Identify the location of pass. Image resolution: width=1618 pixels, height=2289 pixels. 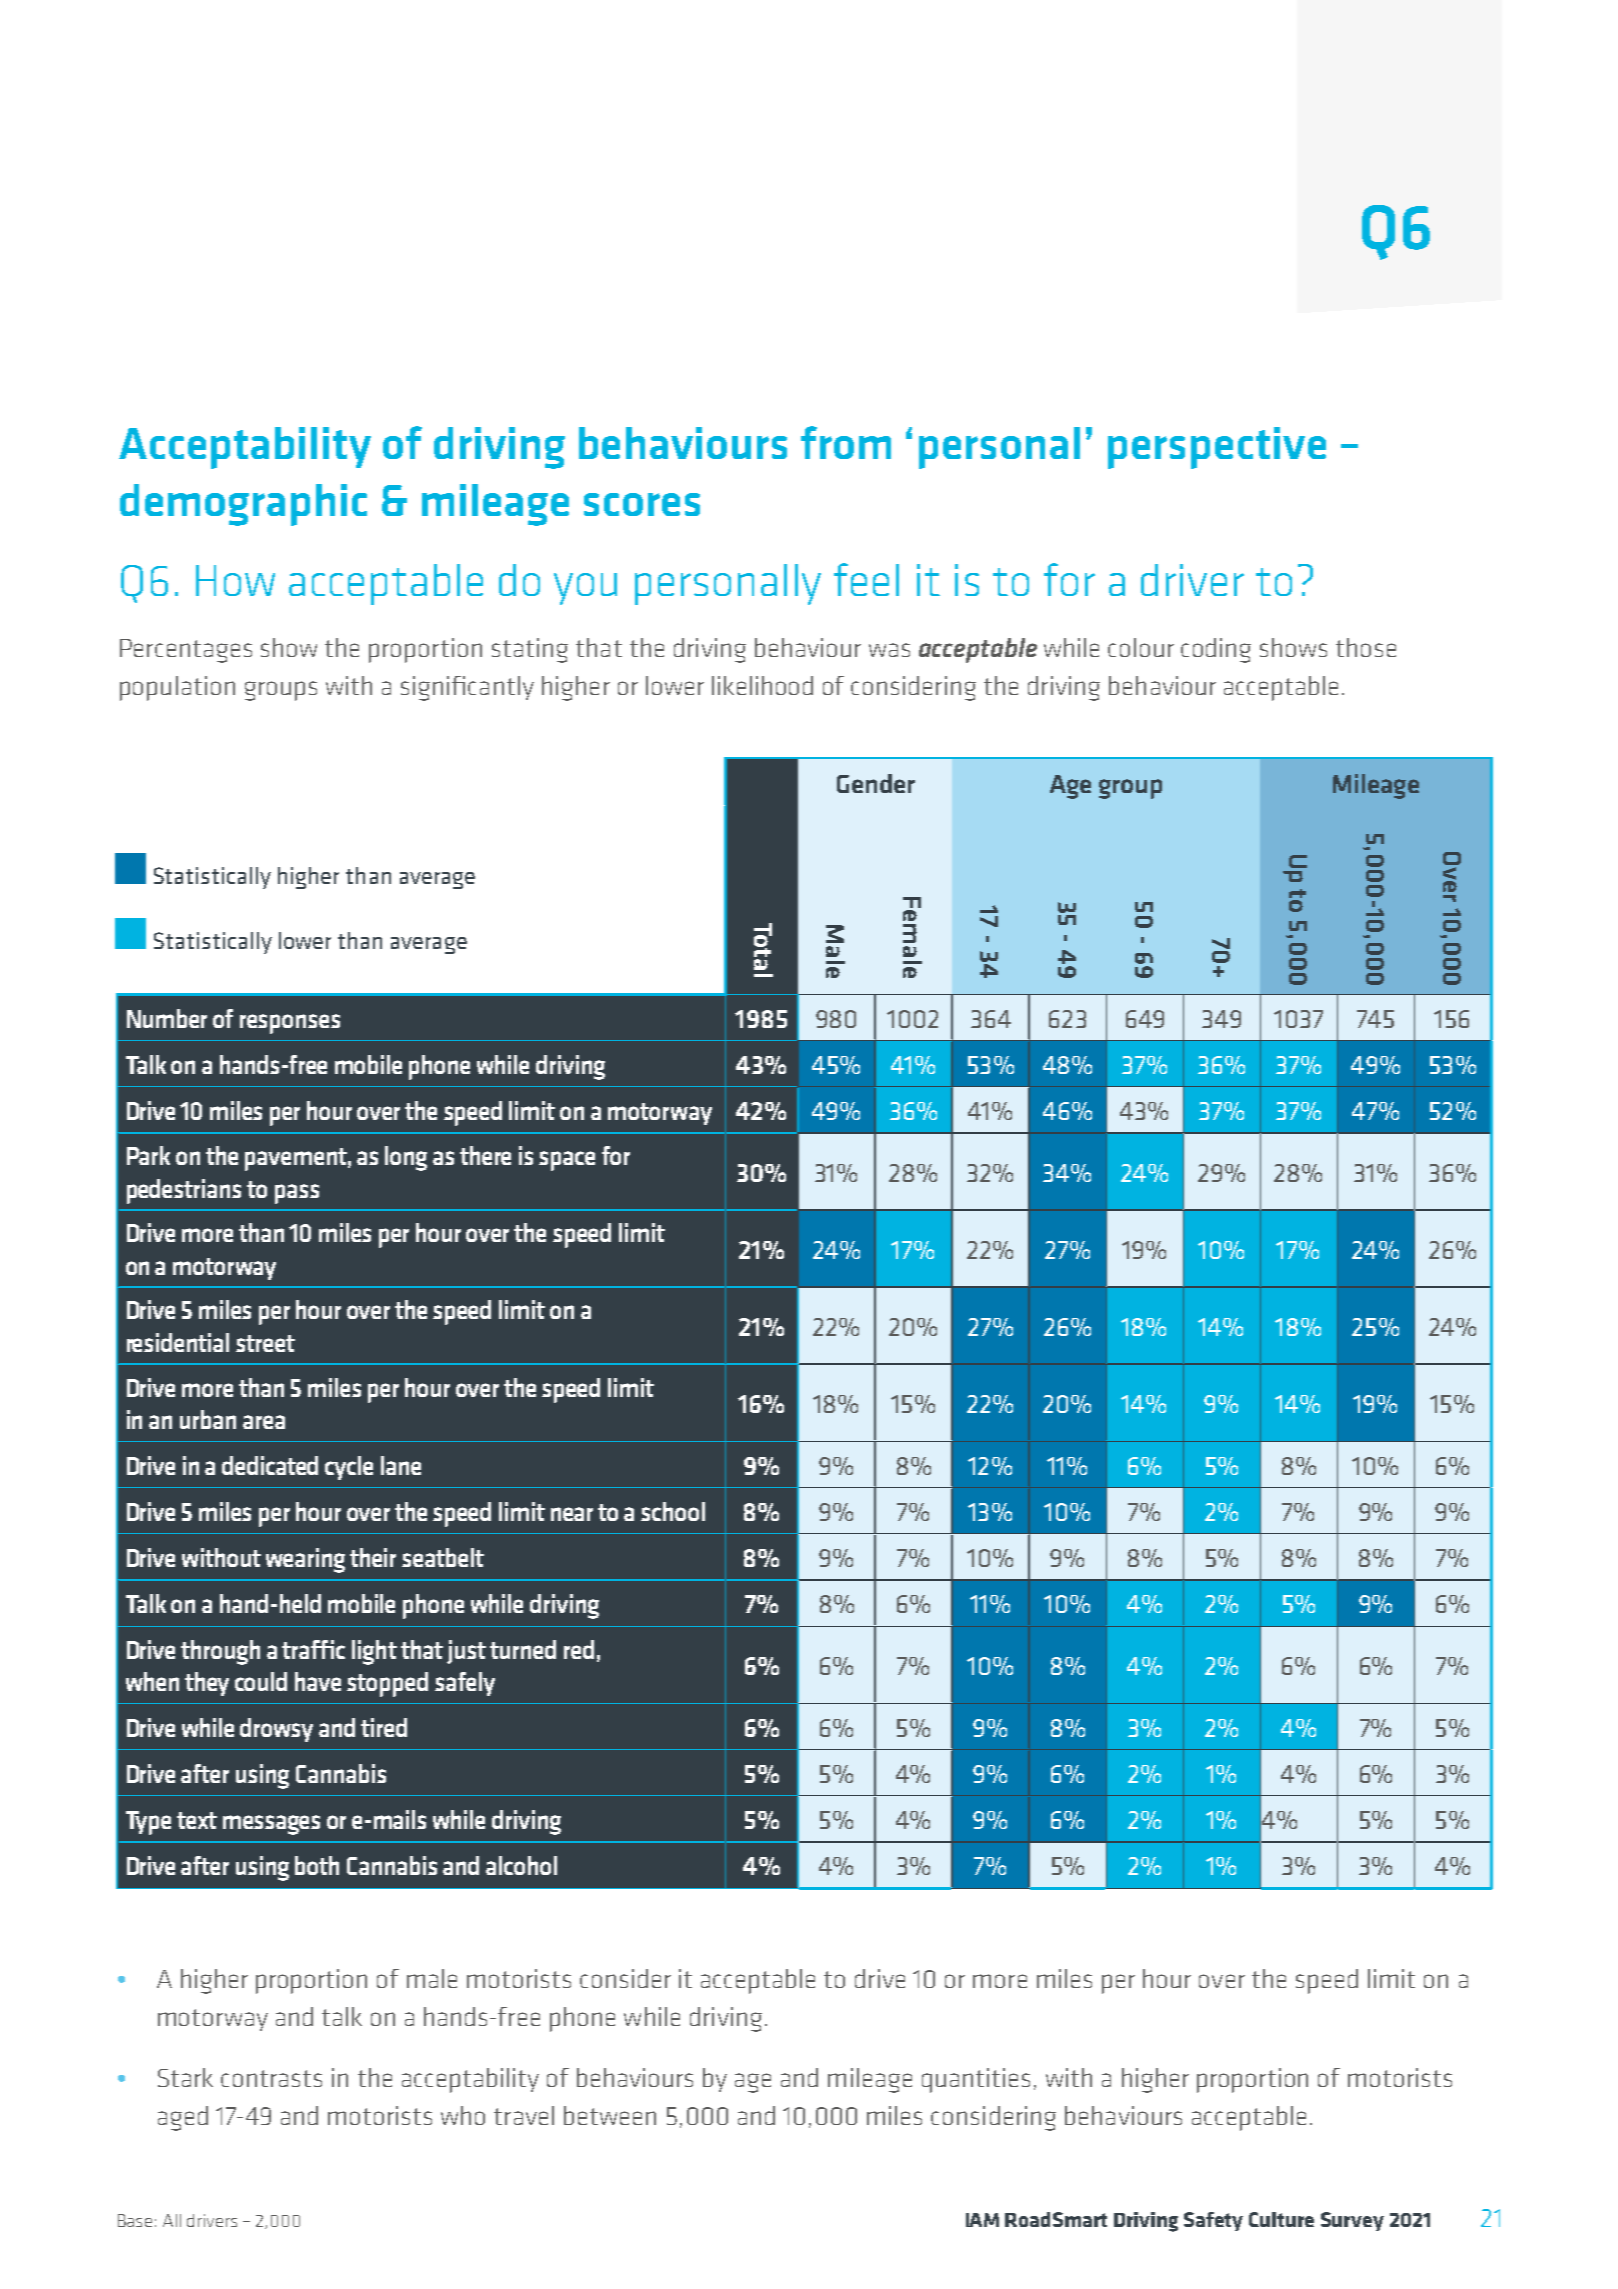
(297, 1194).
